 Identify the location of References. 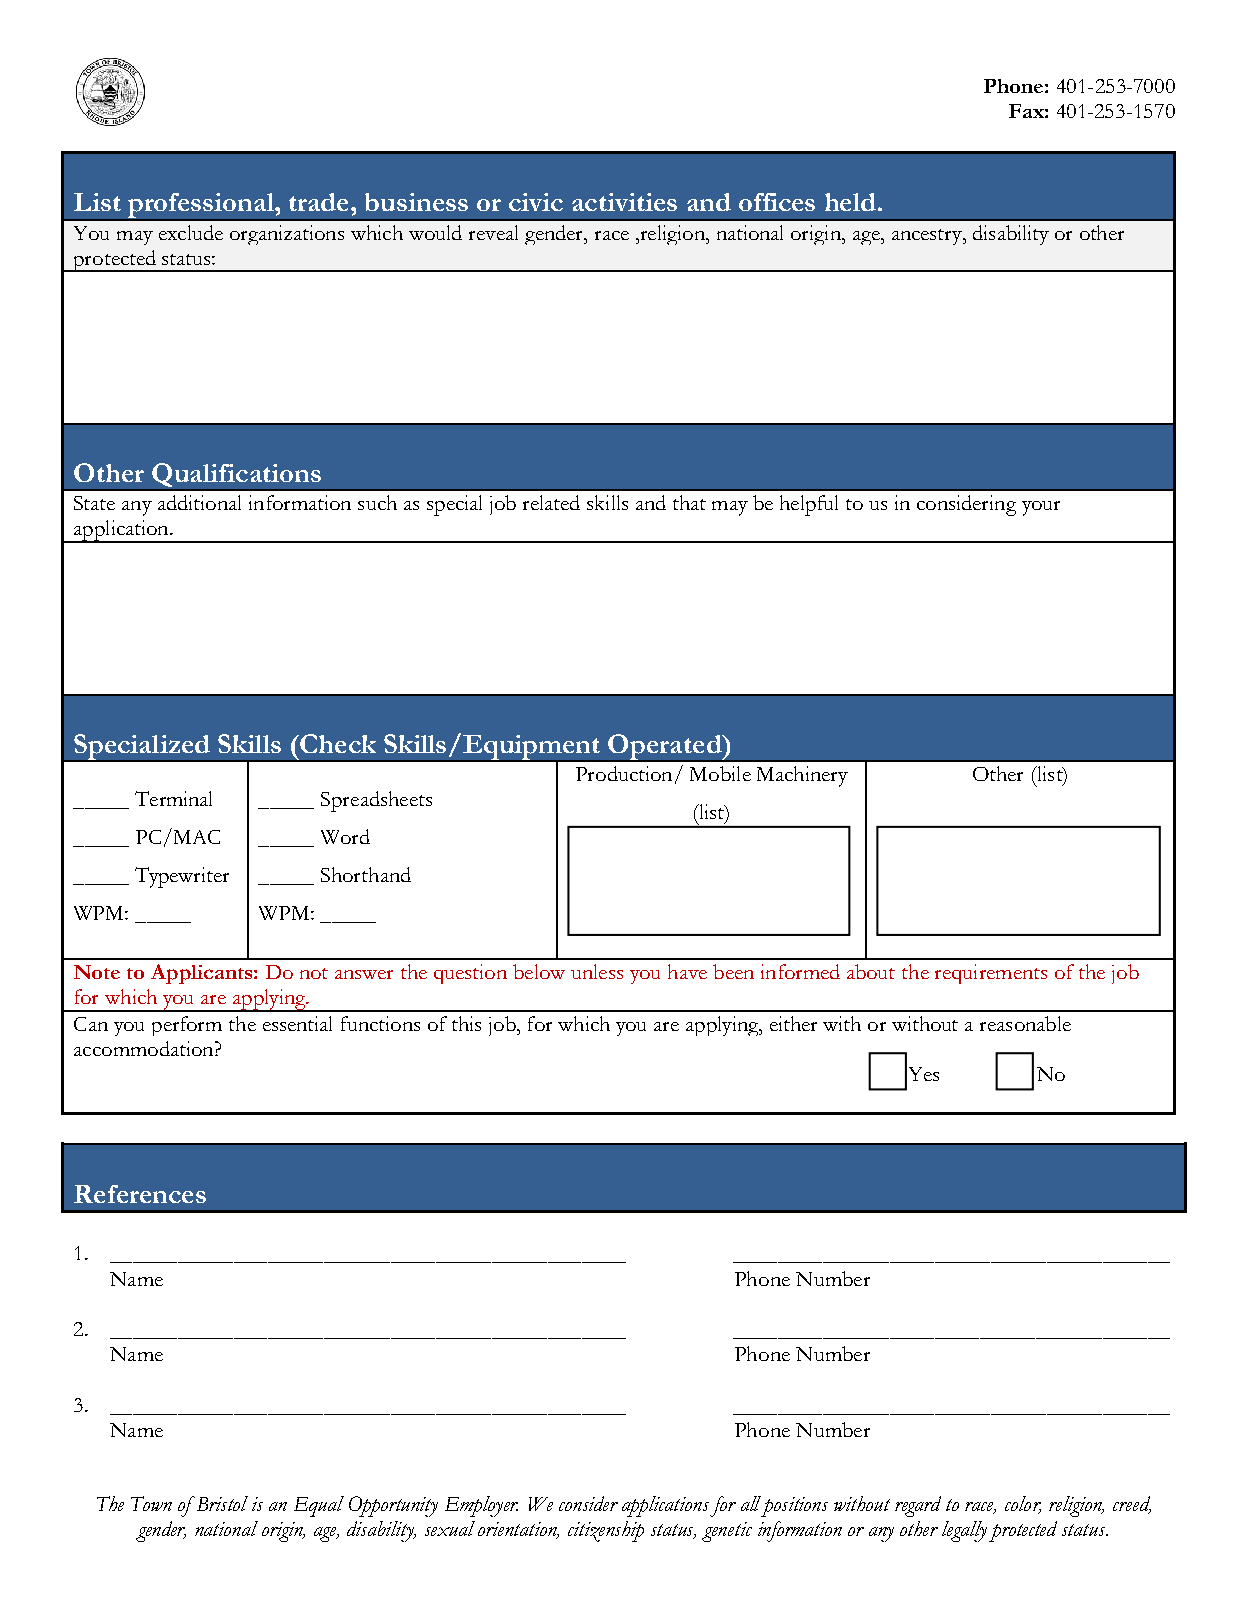
(140, 1194).
